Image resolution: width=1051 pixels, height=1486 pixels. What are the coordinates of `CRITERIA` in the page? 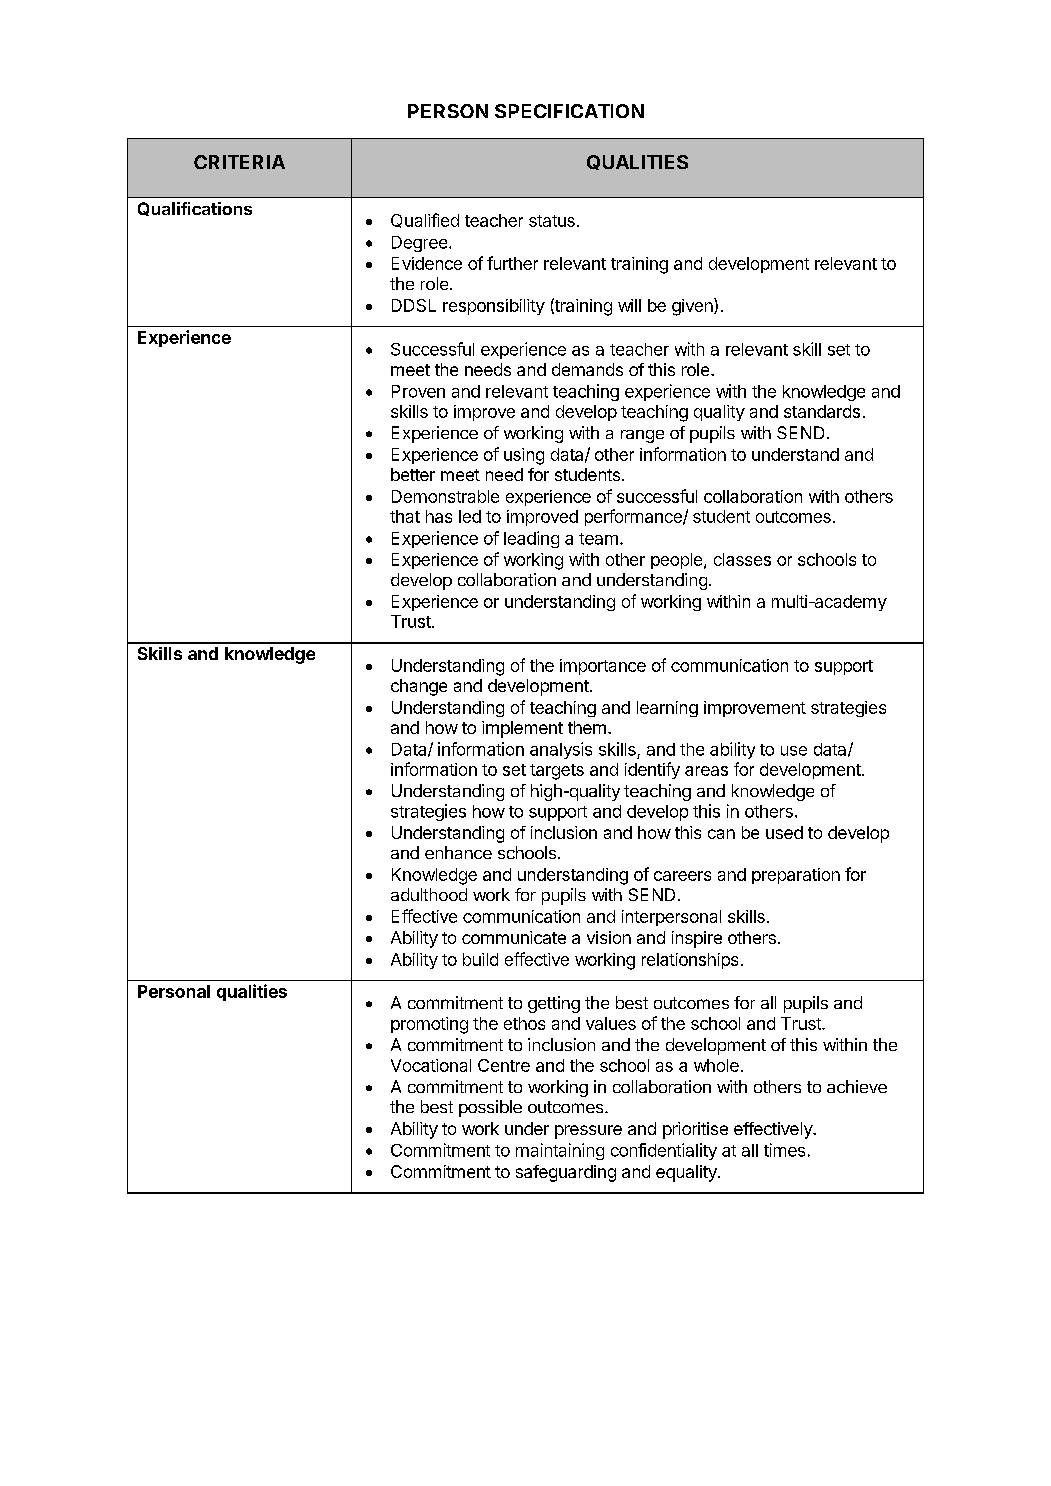 It's located at (239, 162).
